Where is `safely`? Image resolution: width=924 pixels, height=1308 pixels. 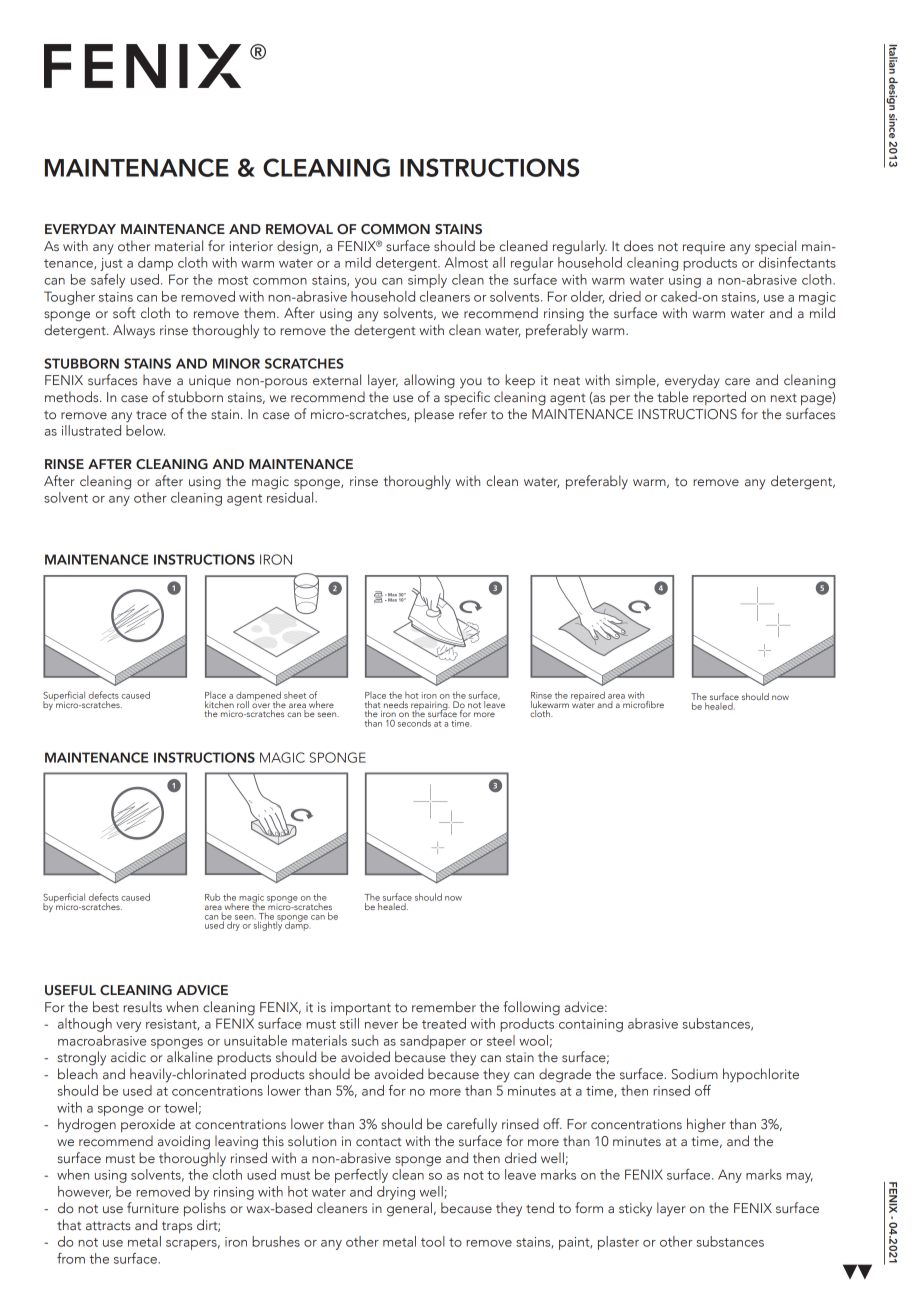
safely is located at coordinates (108, 281).
